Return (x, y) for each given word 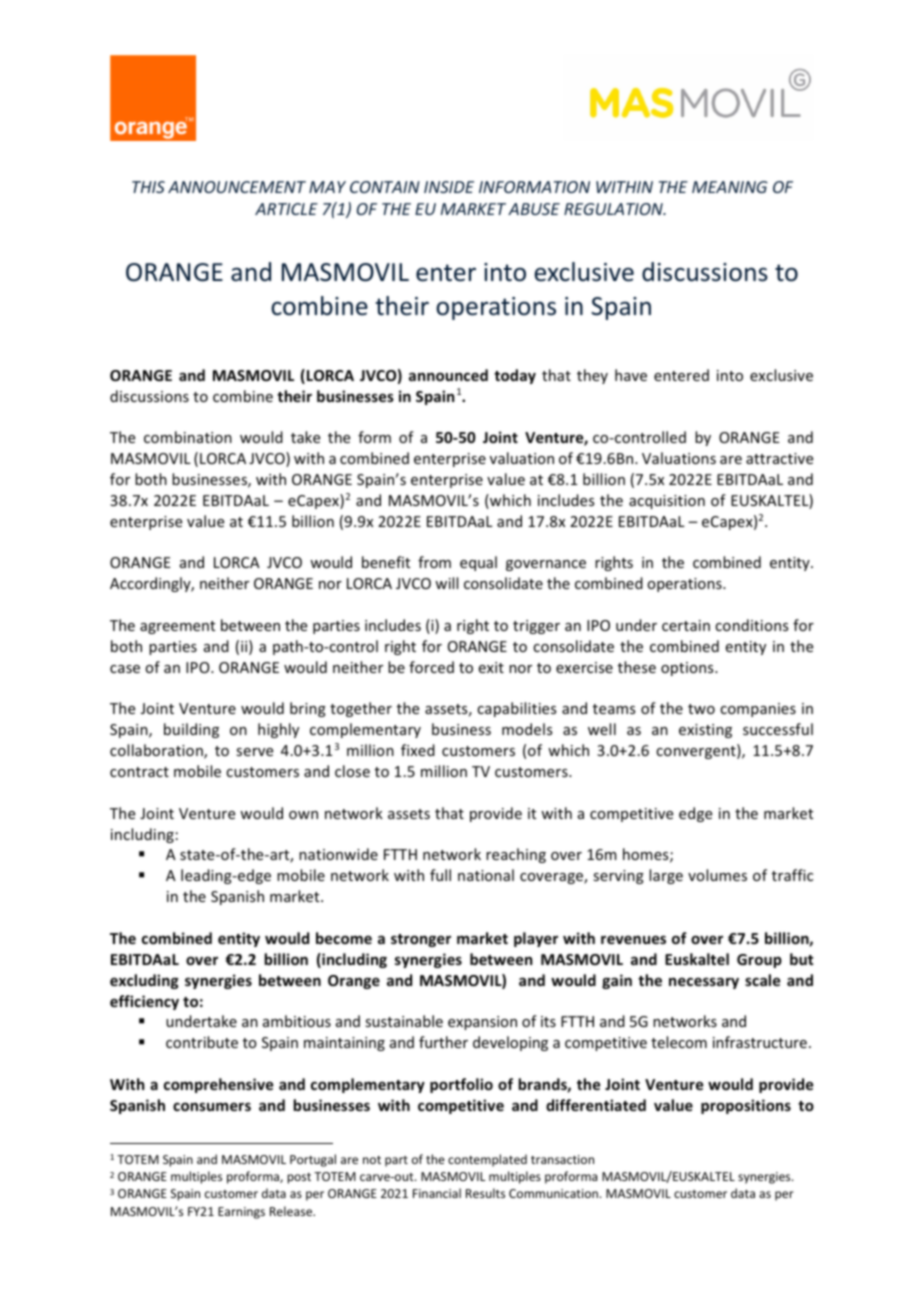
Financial (437, 1193)
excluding (144, 981)
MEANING (730, 187)
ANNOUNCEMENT (237, 187)
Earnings (241, 1213)
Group (759, 961)
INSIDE (449, 187)
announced (448, 375)
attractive (779, 458)
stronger (421, 940)
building (191, 730)
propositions (746, 1106)
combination (188, 437)
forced (431, 667)
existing (705, 731)
